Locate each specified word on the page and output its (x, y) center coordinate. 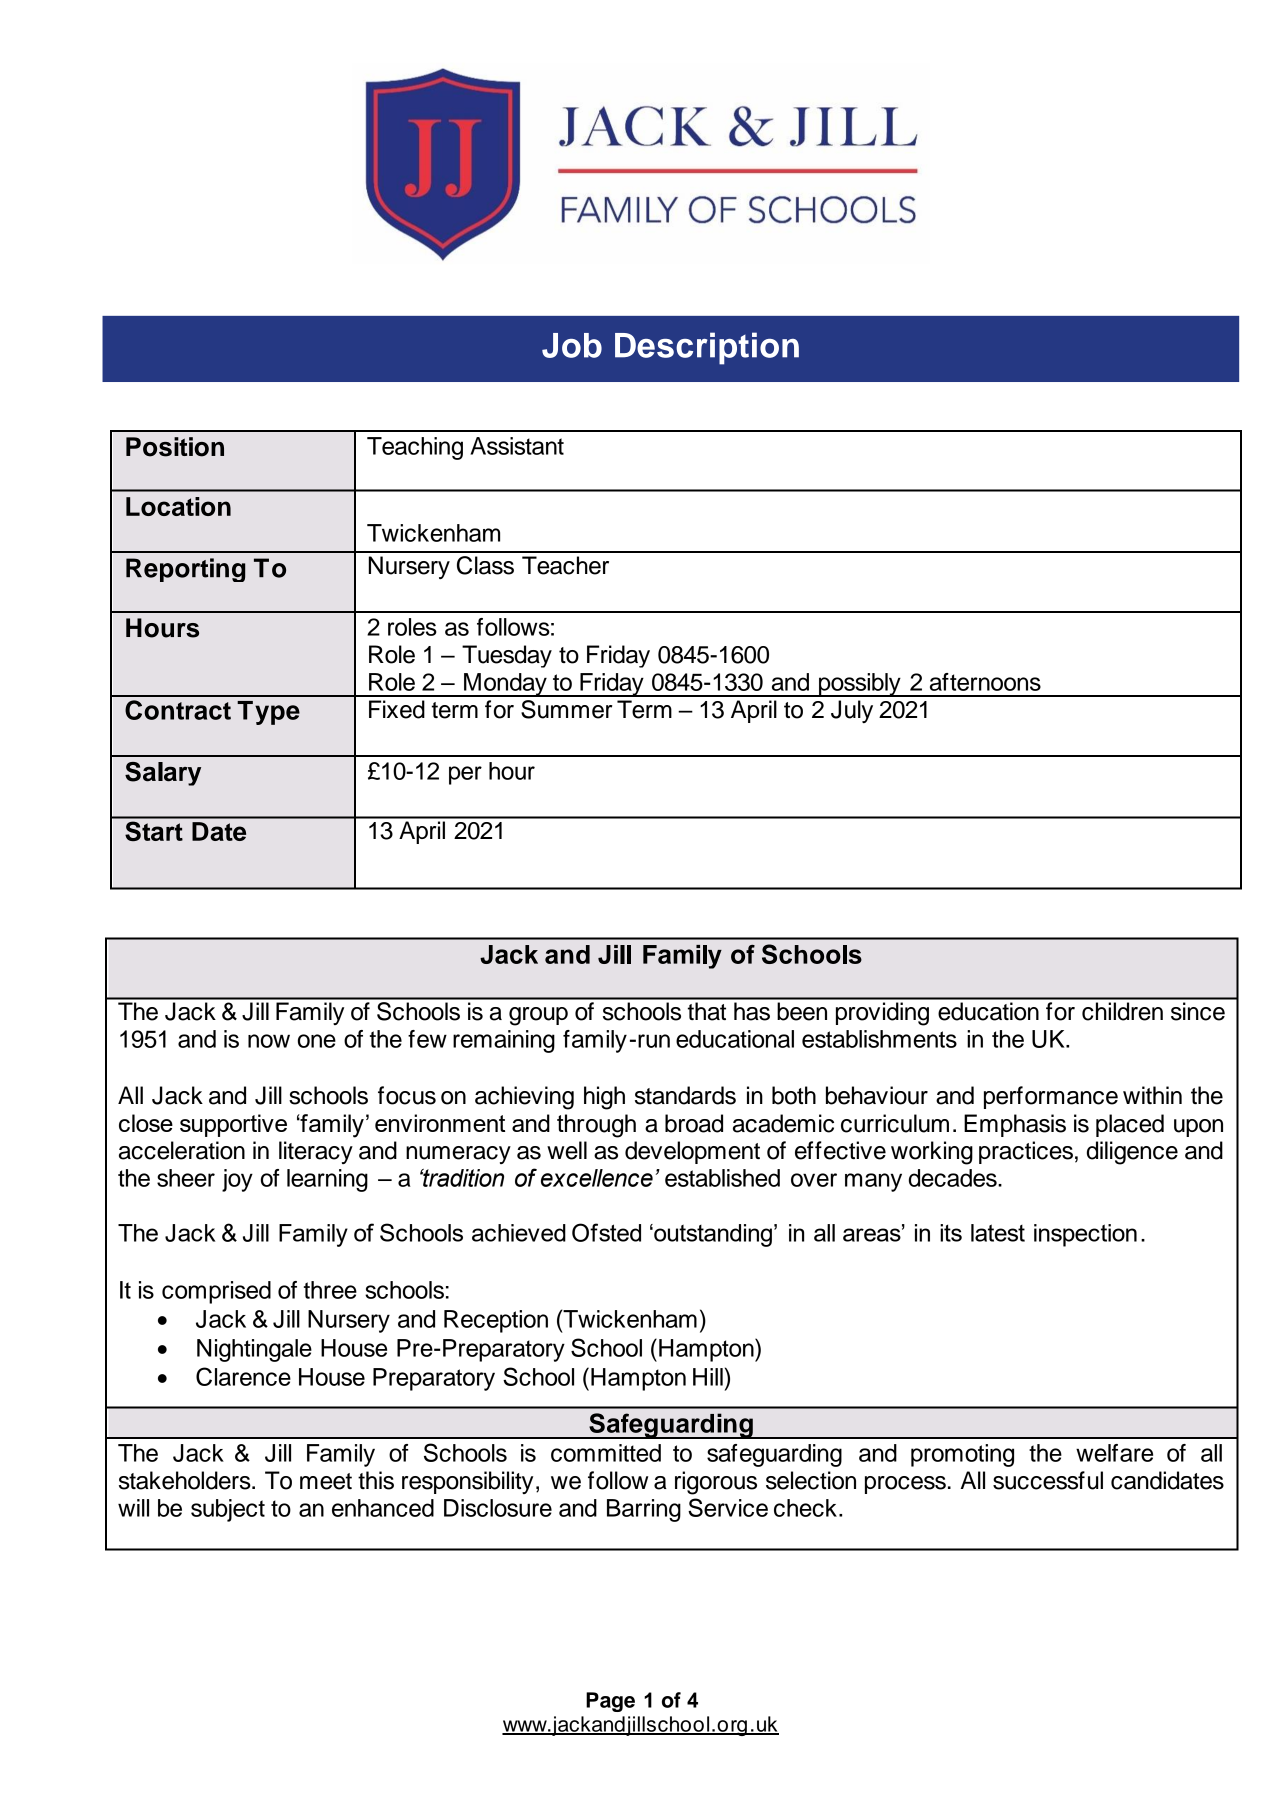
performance (1051, 1097)
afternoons (985, 682)
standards (685, 1095)
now (269, 1041)
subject (228, 1510)
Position (175, 447)
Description (707, 348)
